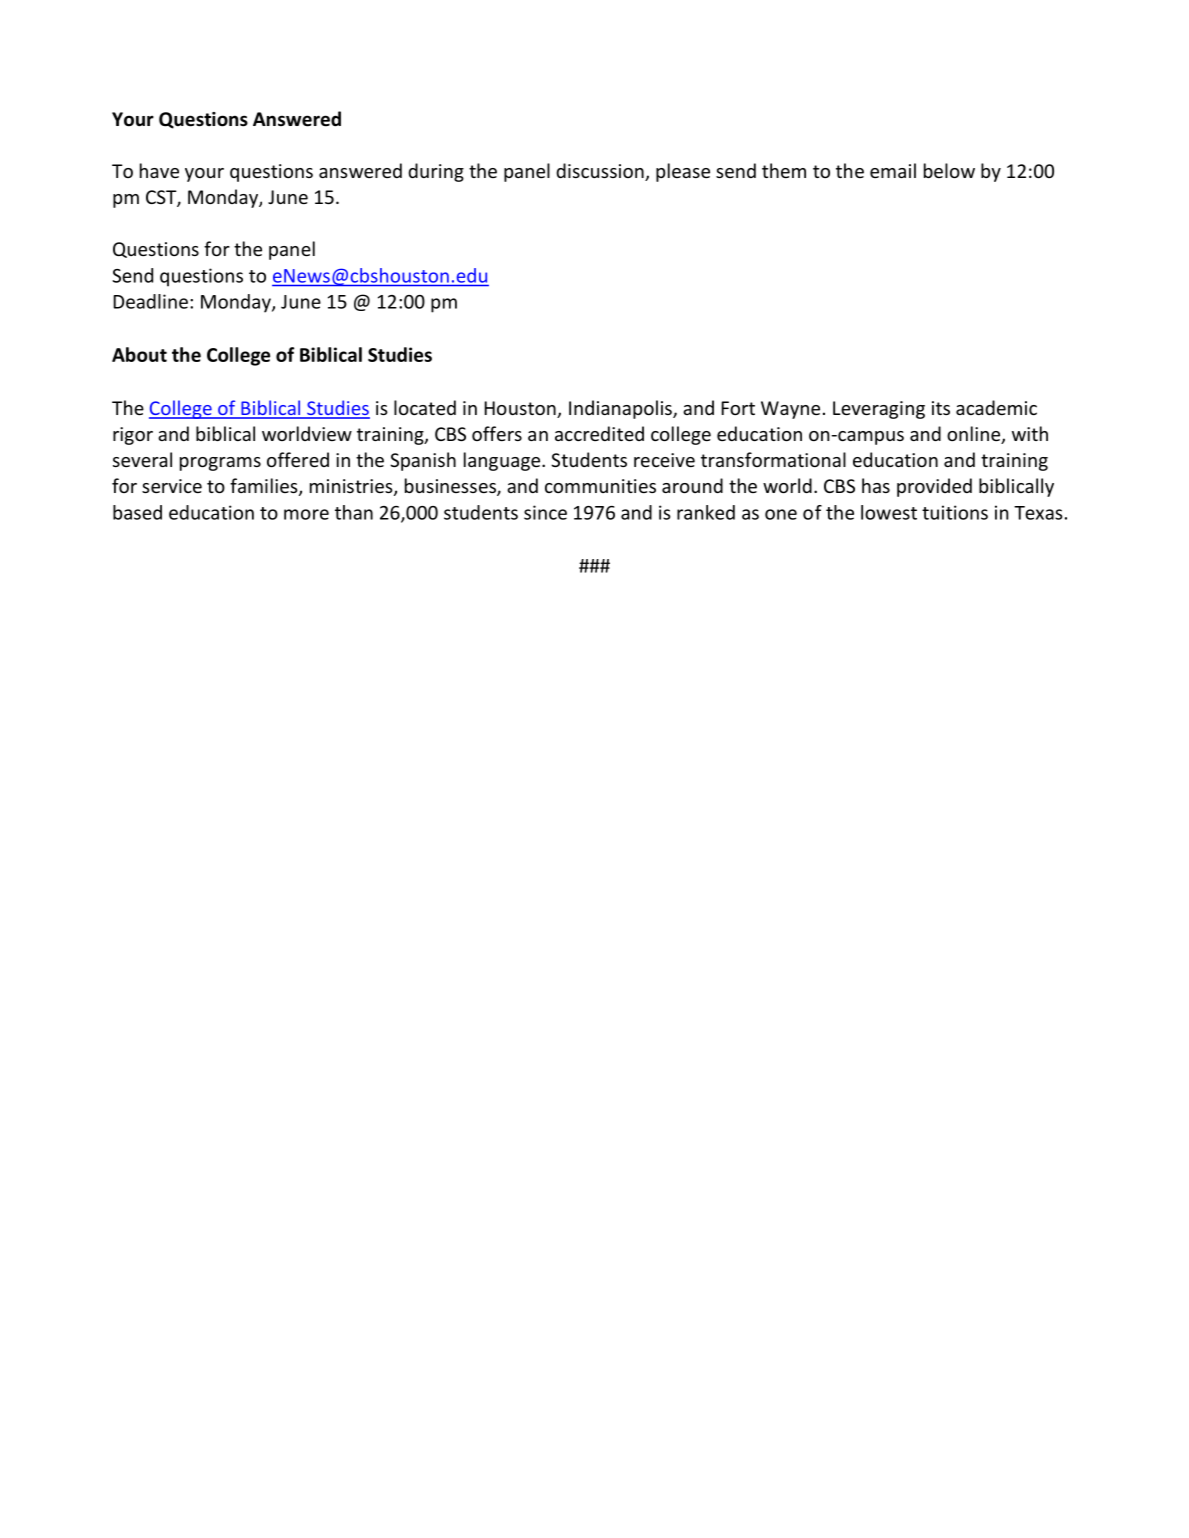 The height and width of the document is (1538, 1189). Describe the element at coordinates (683, 172) in the document. I see `please` at that location.
